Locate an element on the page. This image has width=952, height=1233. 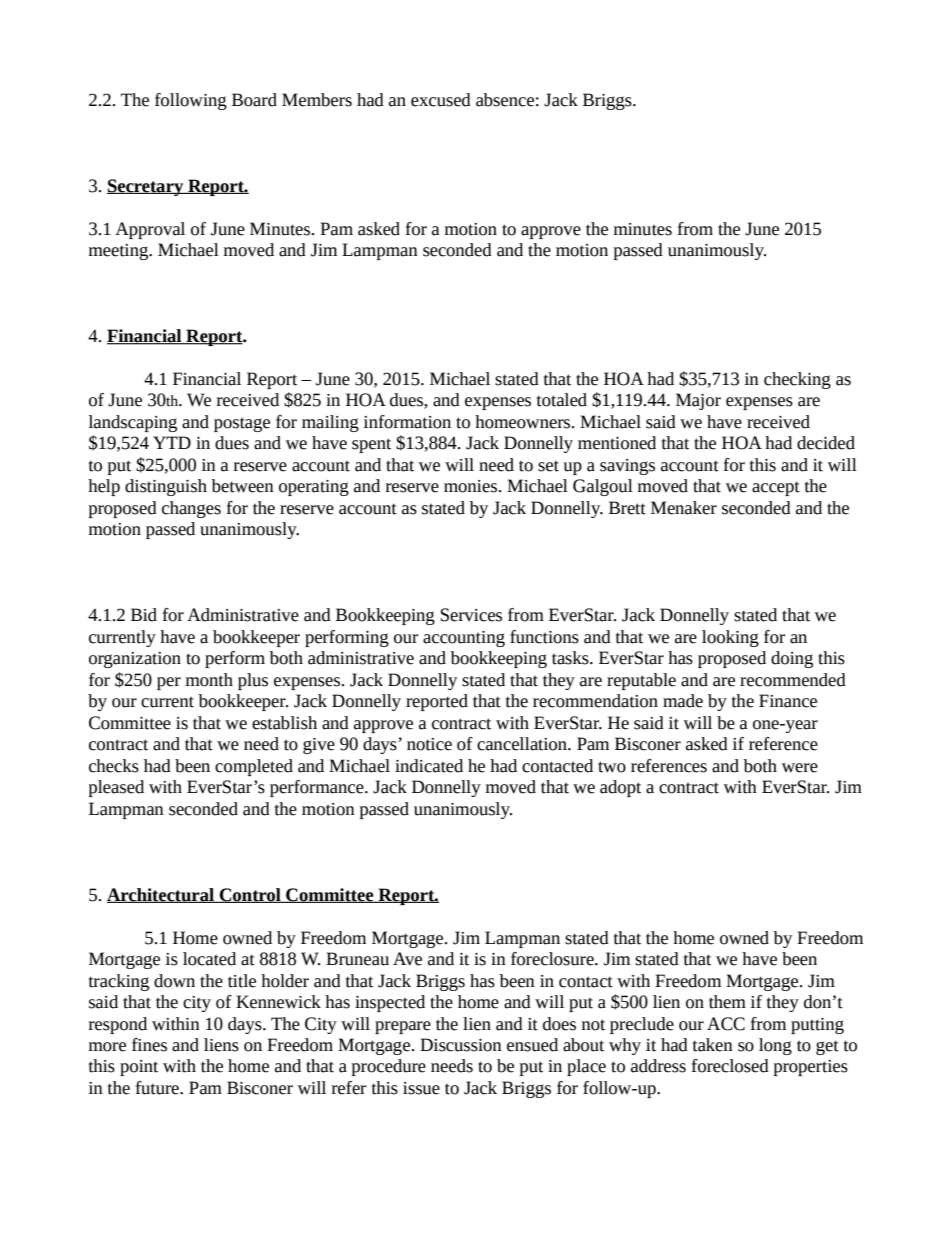
looking is located at coordinates (730, 638).
